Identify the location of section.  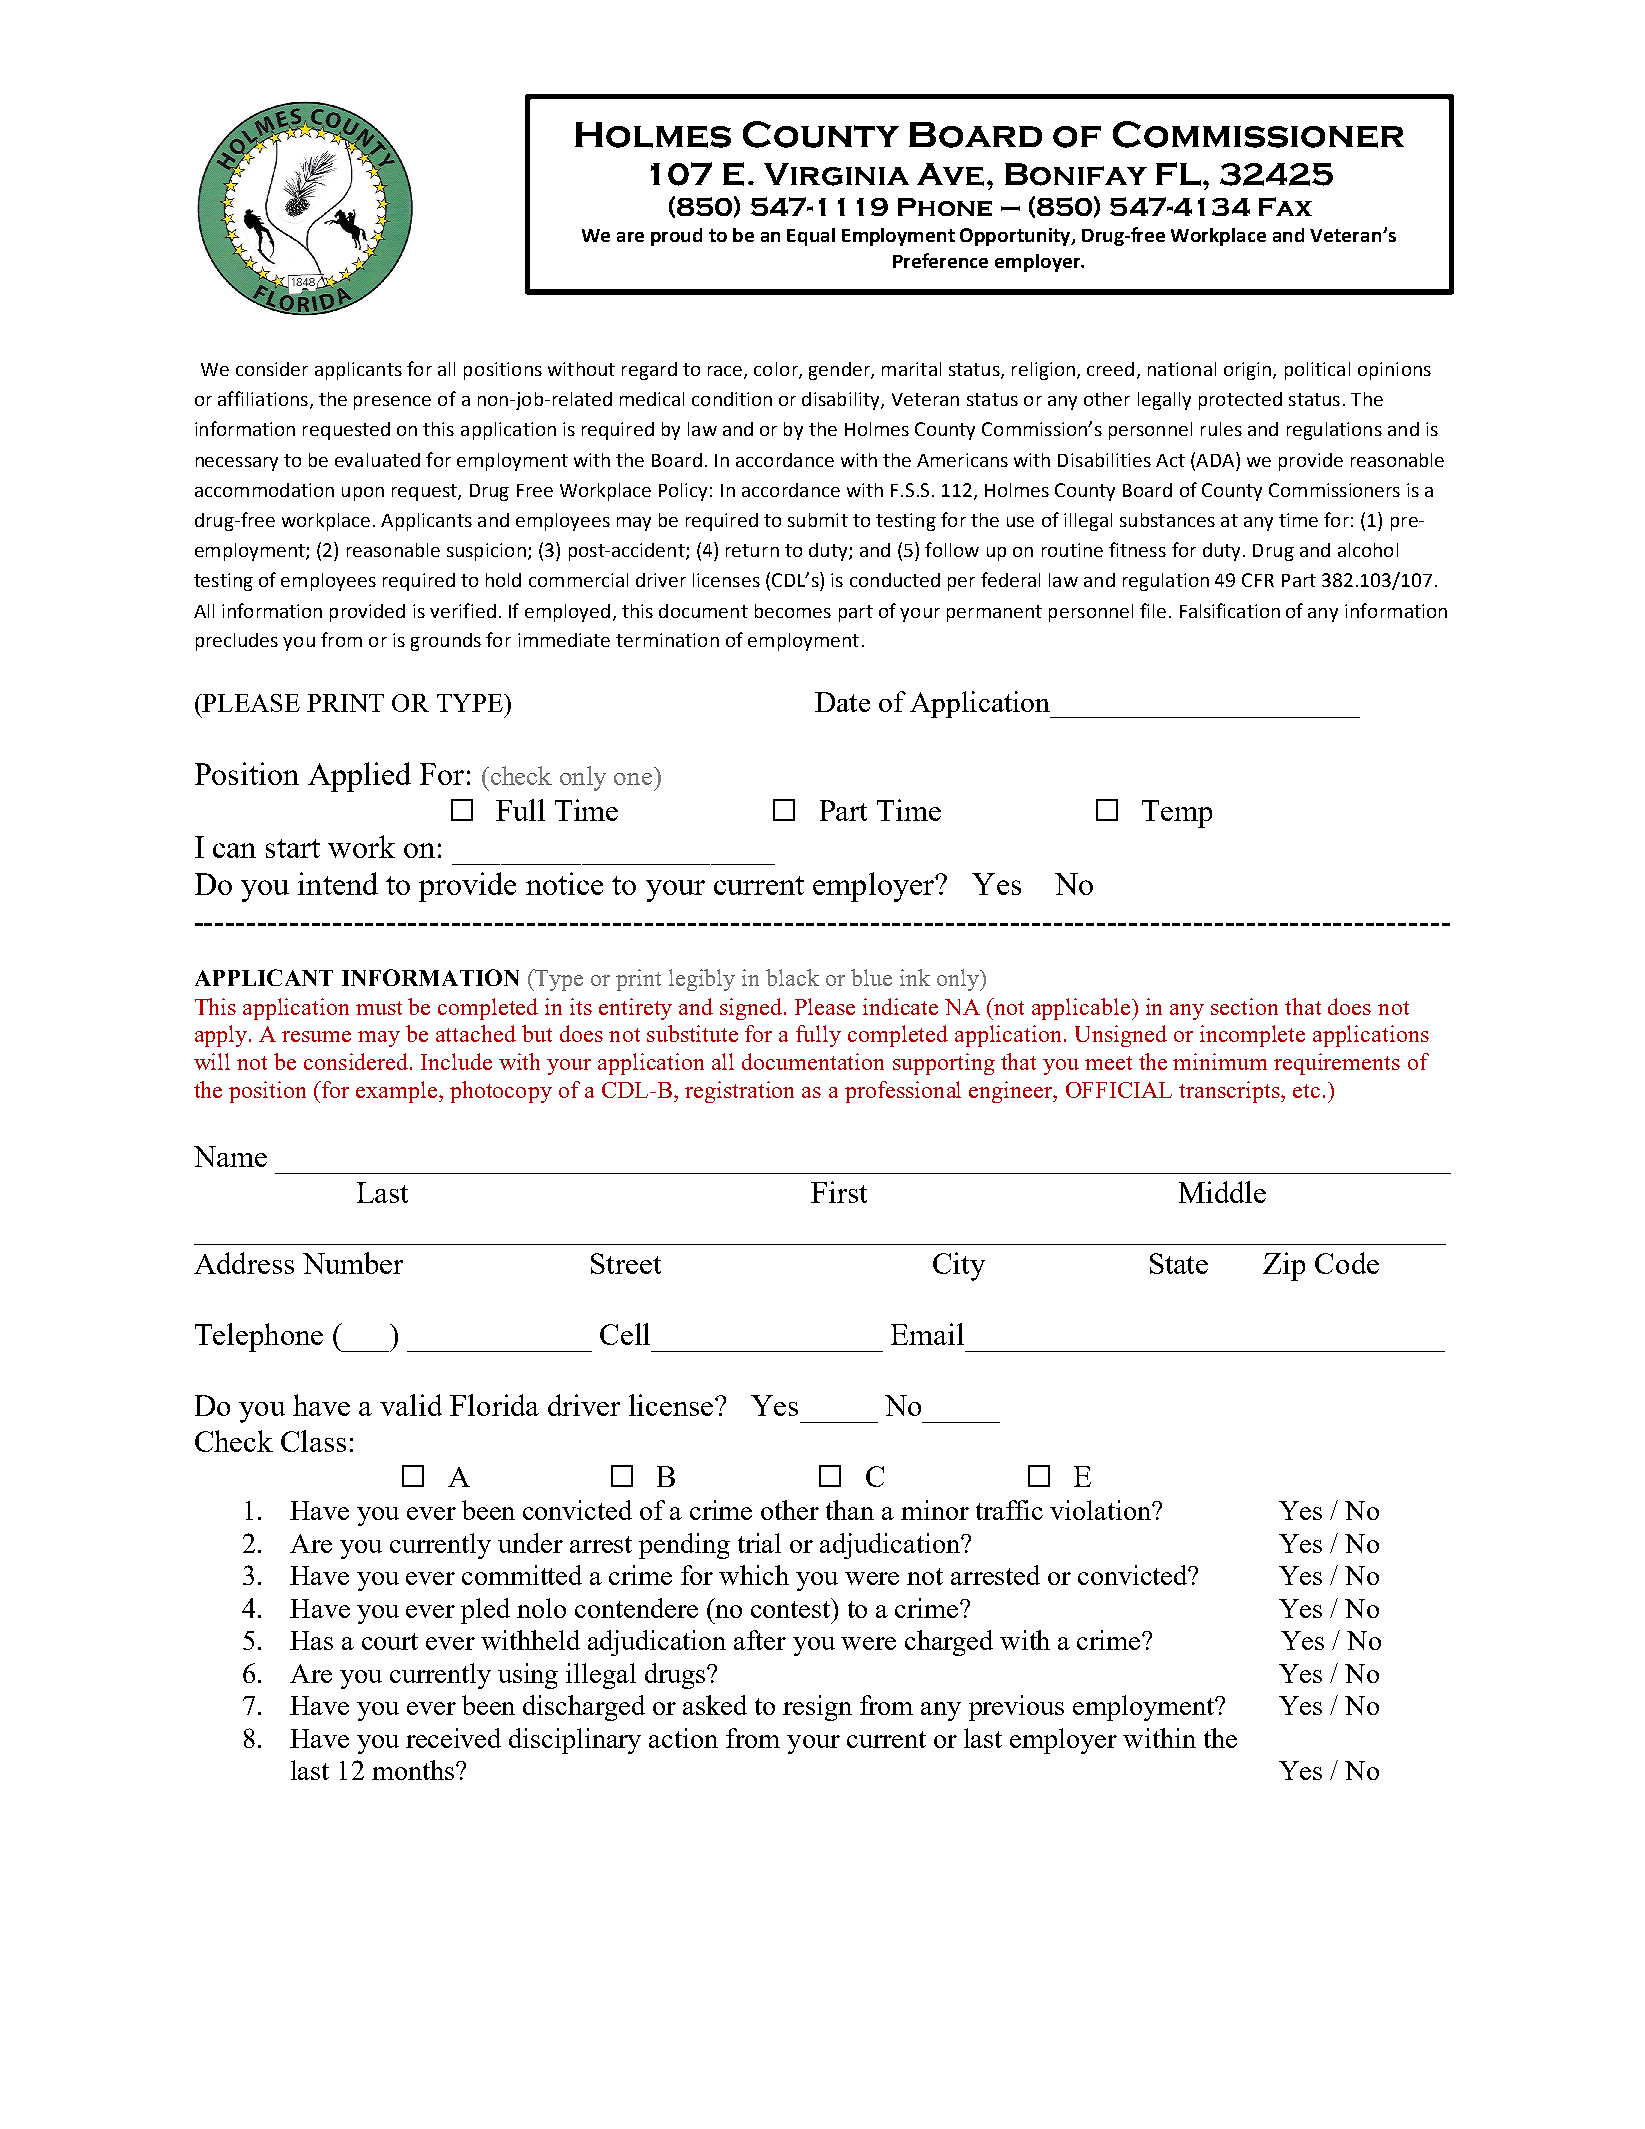
(1244, 1006).
